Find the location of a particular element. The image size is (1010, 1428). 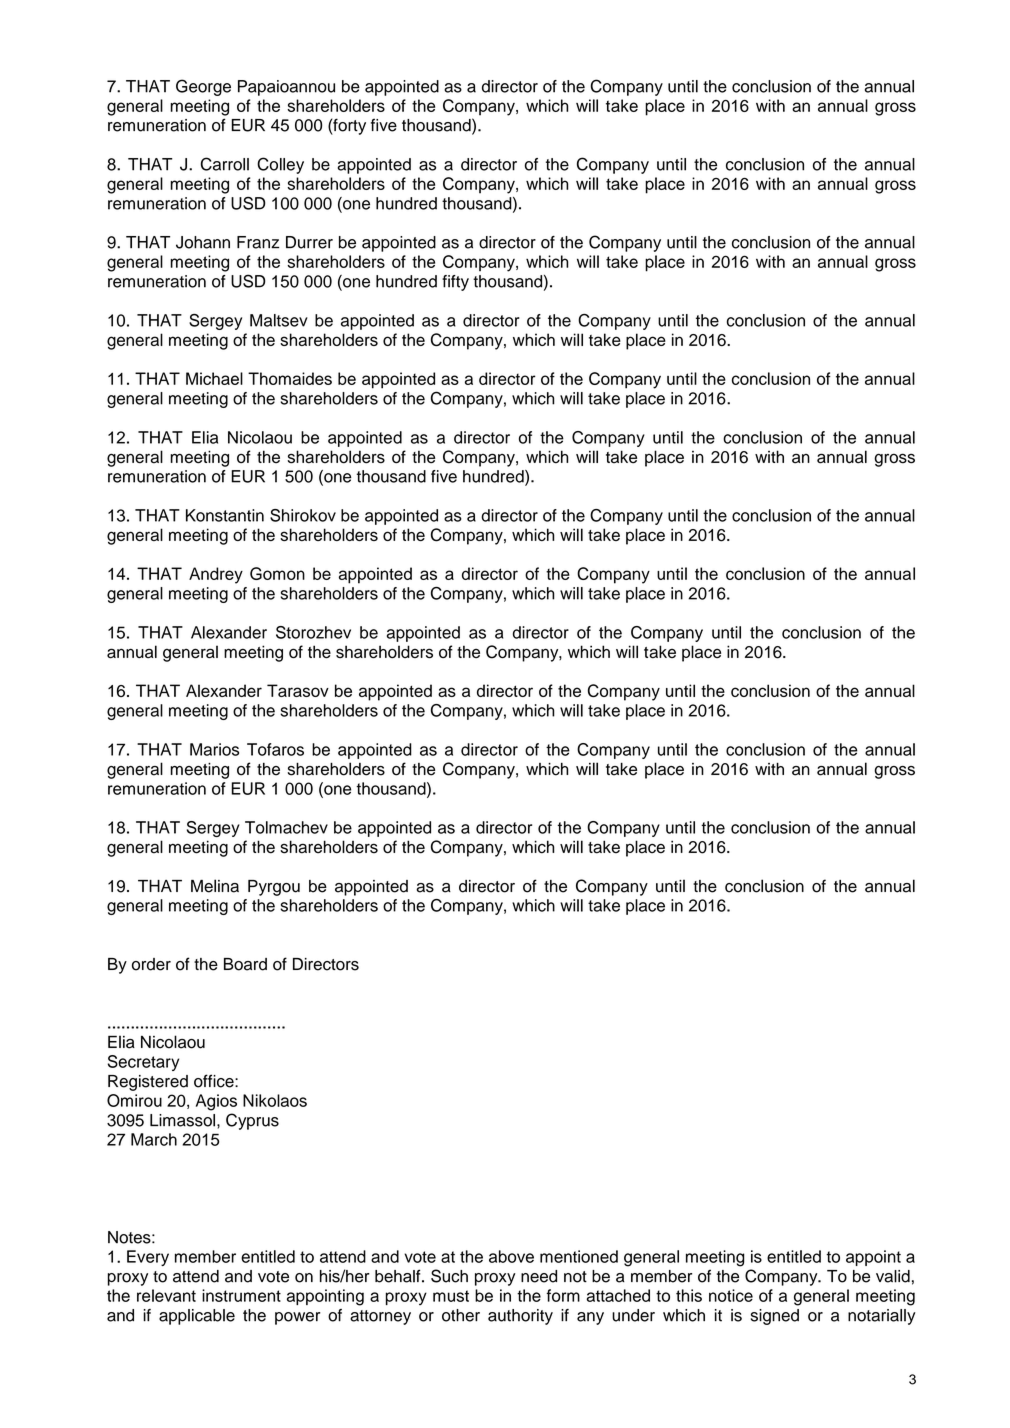

Melina is located at coordinates (215, 886).
